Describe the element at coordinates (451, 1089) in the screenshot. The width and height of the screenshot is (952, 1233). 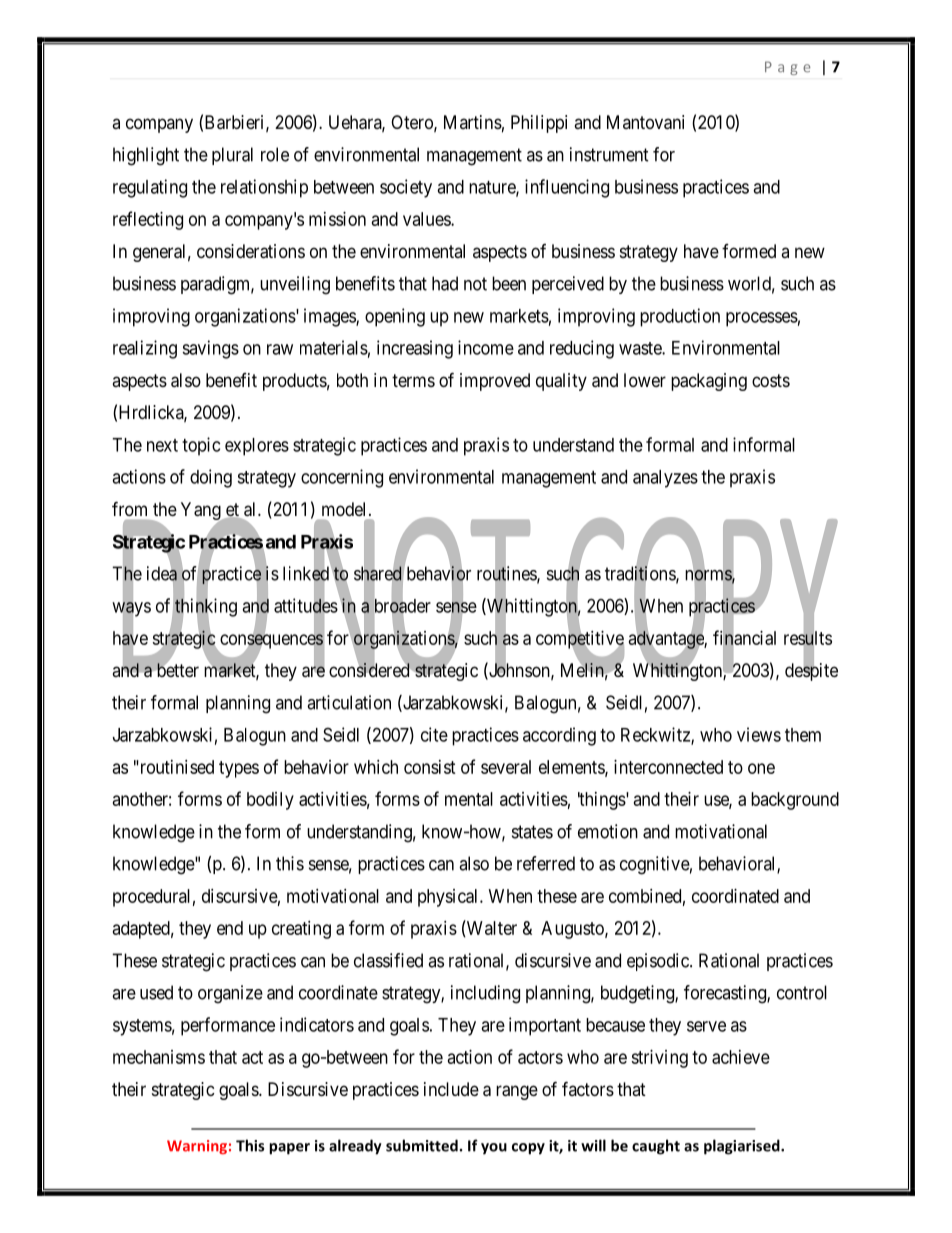
I see `include` at that location.
